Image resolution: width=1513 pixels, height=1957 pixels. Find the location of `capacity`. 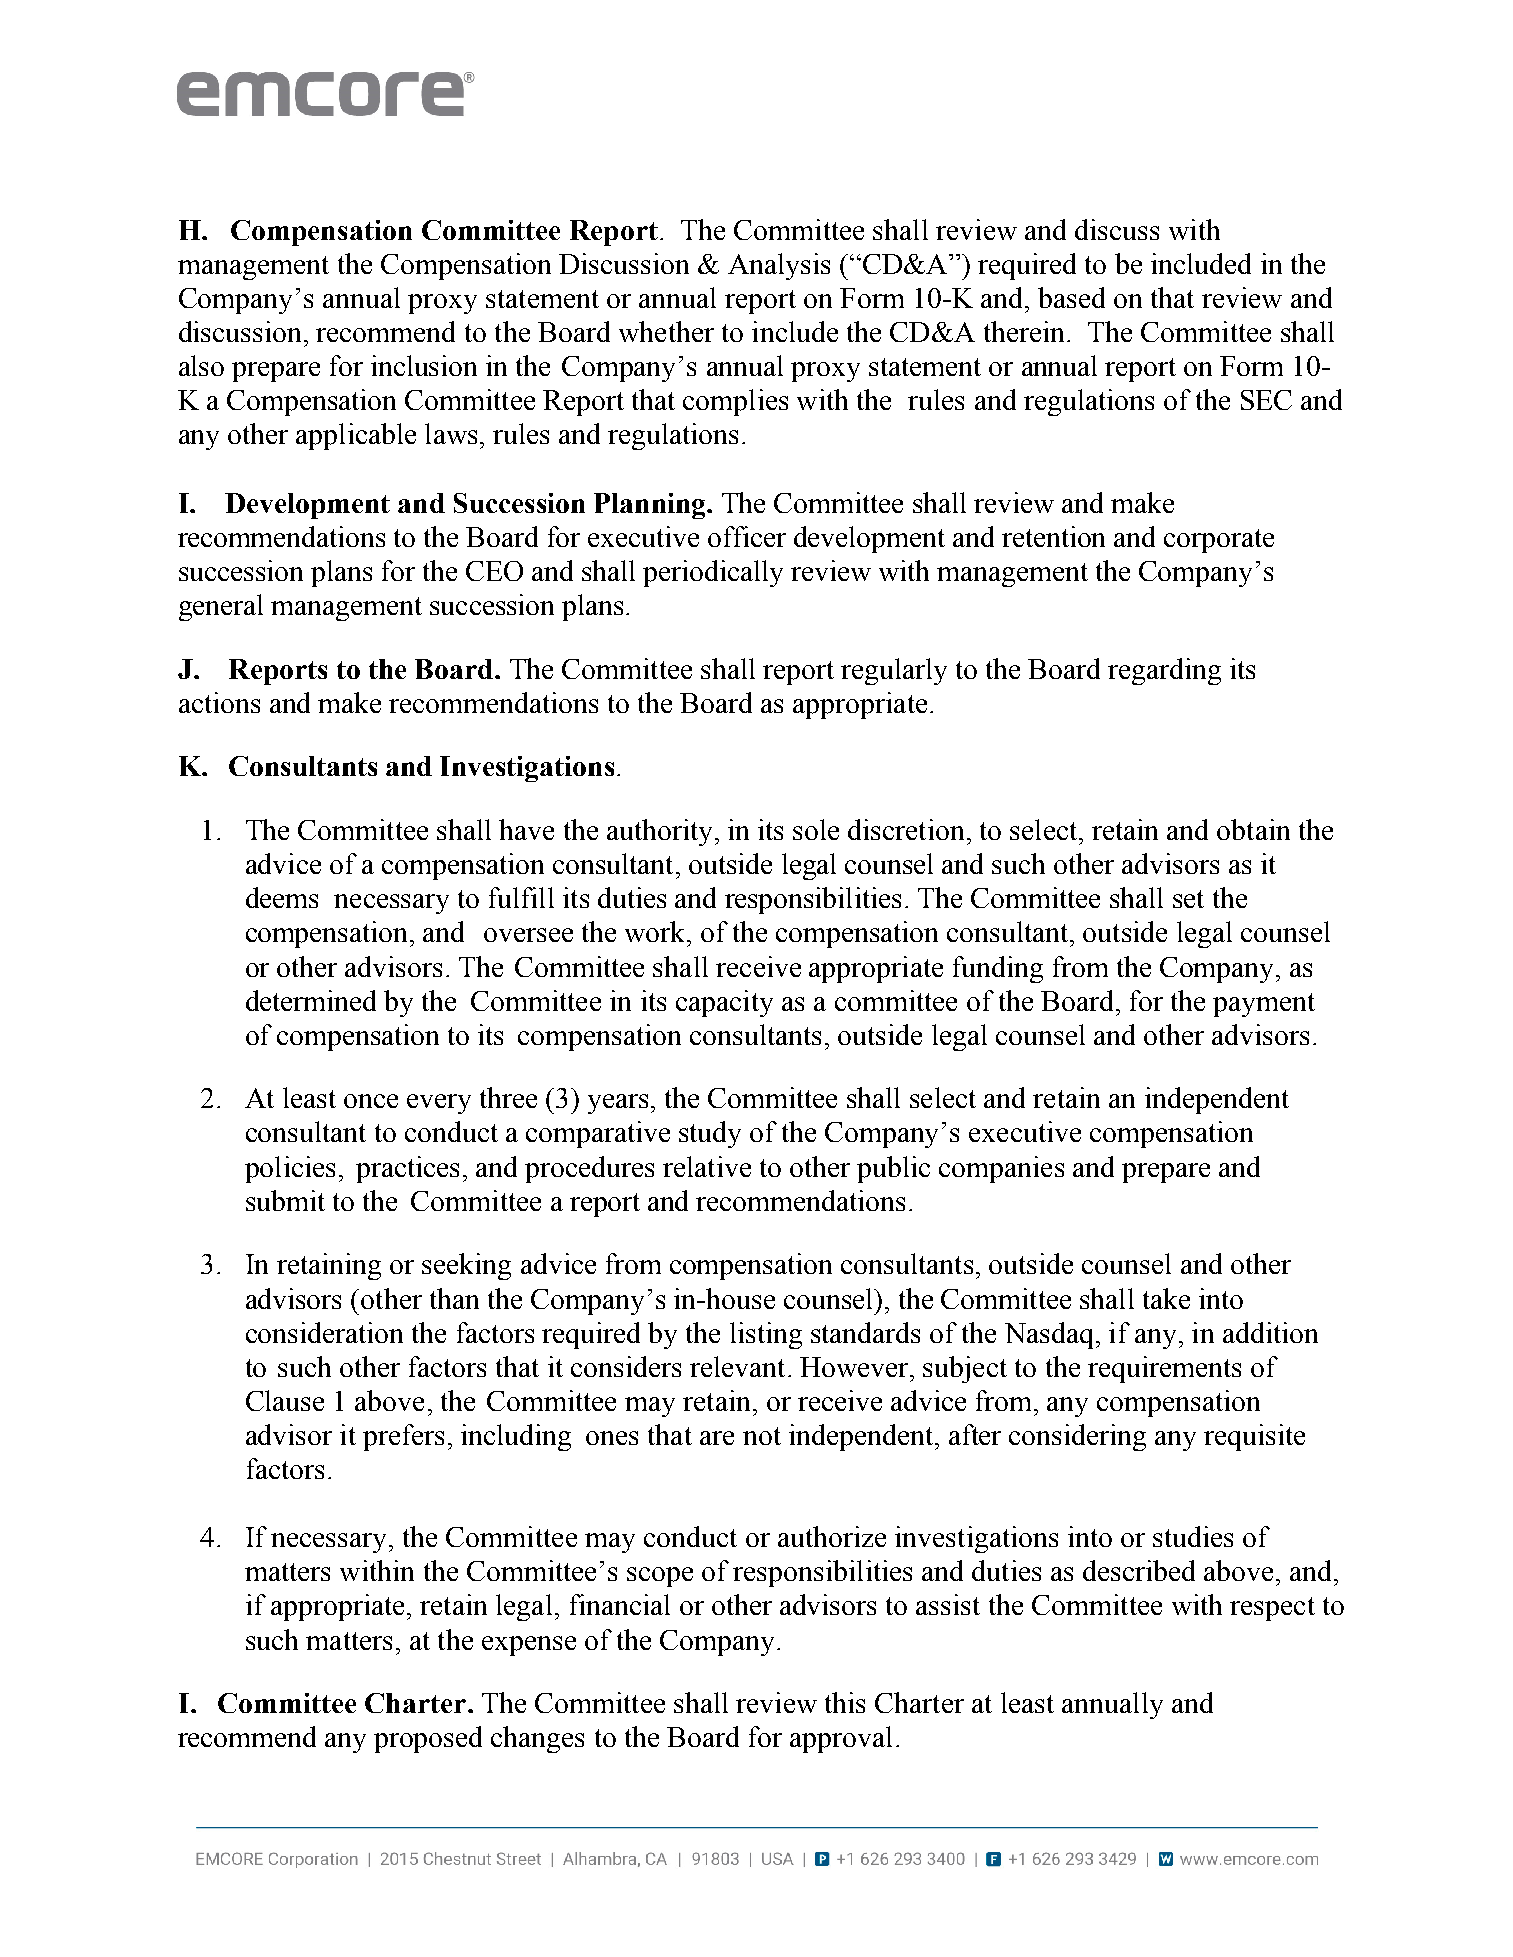

capacity is located at coordinates (724, 1003).
